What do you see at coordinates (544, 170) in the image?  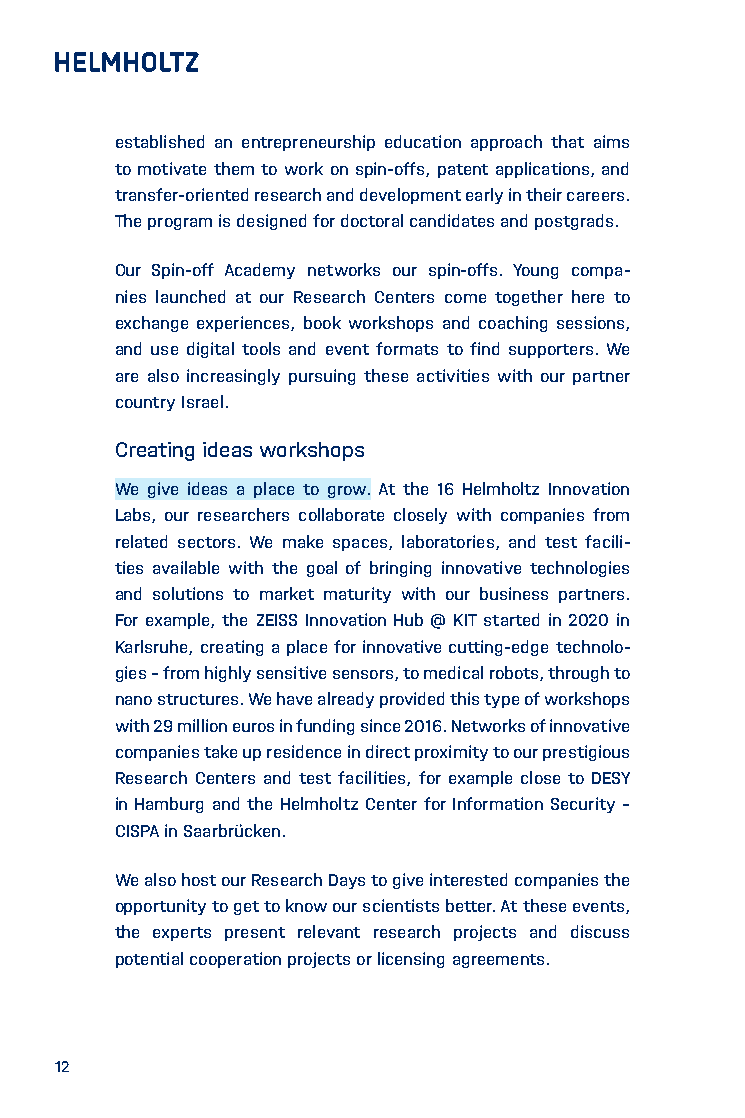 I see `applications` at bounding box center [544, 170].
